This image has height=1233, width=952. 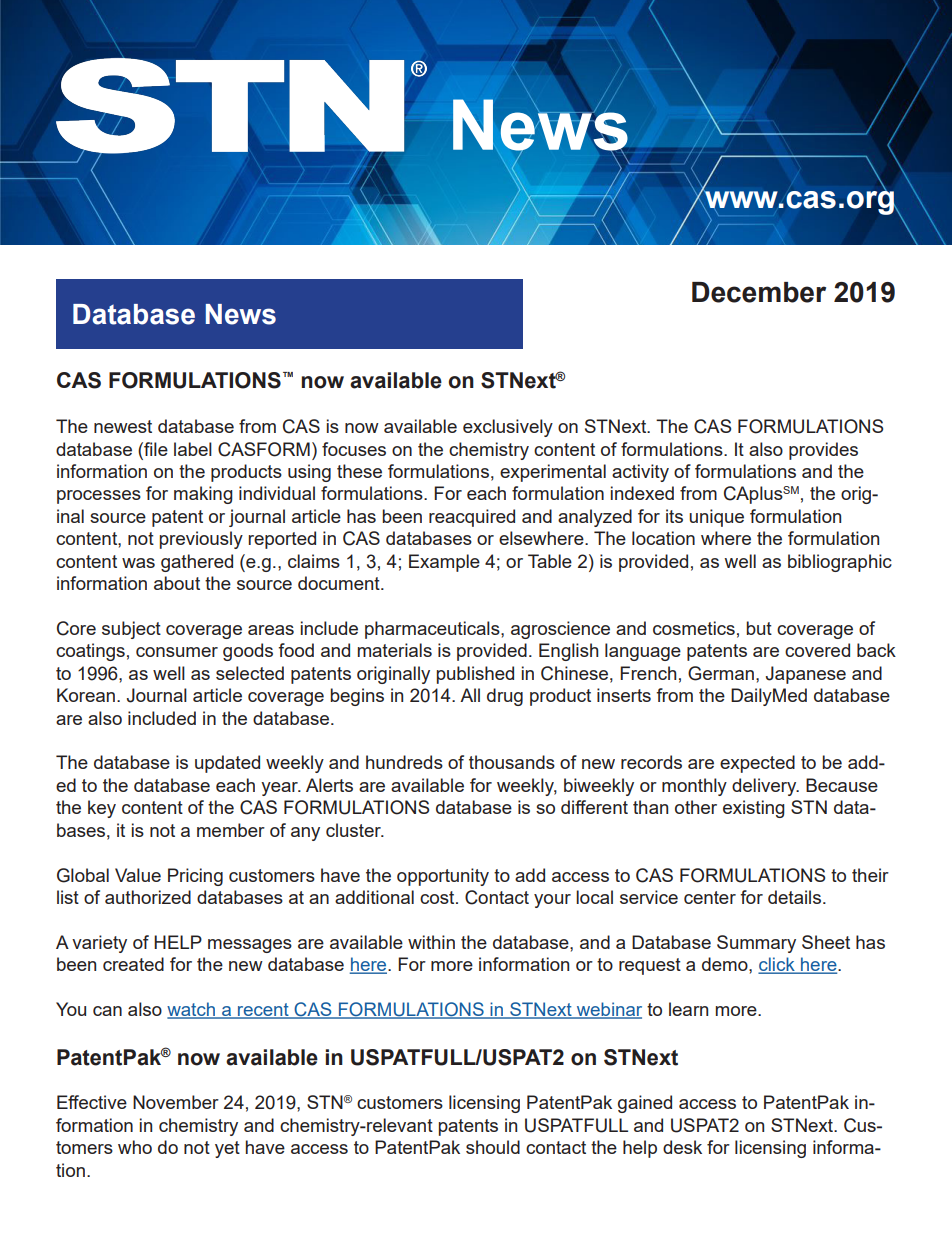 What do you see at coordinates (176, 1102) in the image?
I see `November` at bounding box center [176, 1102].
